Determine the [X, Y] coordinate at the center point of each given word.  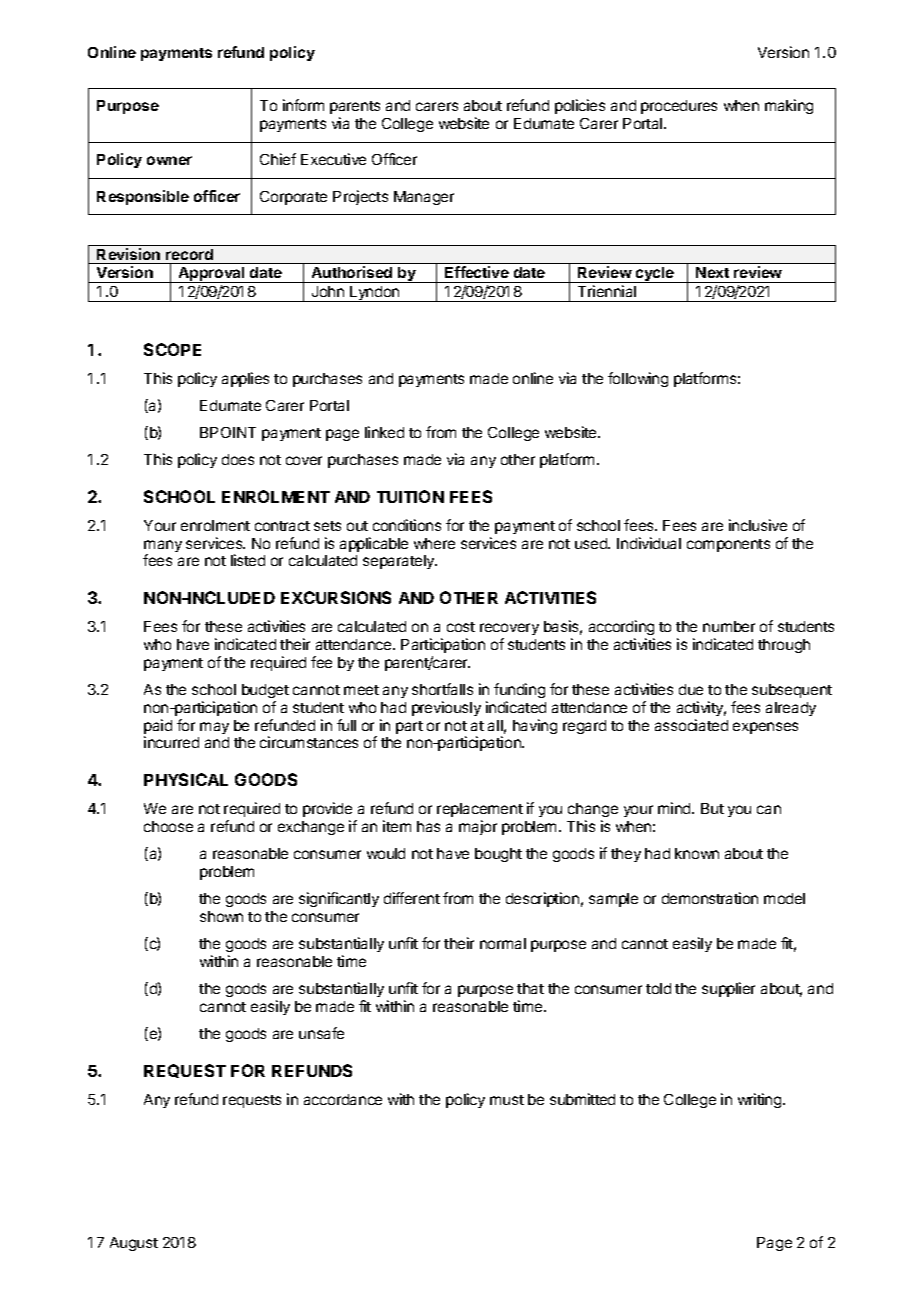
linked [384, 432]
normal [503, 943]
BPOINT [228, 432]
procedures [679, 107]
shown [221, 916]
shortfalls [442, 689]
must [507, 1100]
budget [265, 691]
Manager [424, 198]
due [691, 689]
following [638, 379]
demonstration [710, 898]
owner [169, 160]
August [134, 1244]
